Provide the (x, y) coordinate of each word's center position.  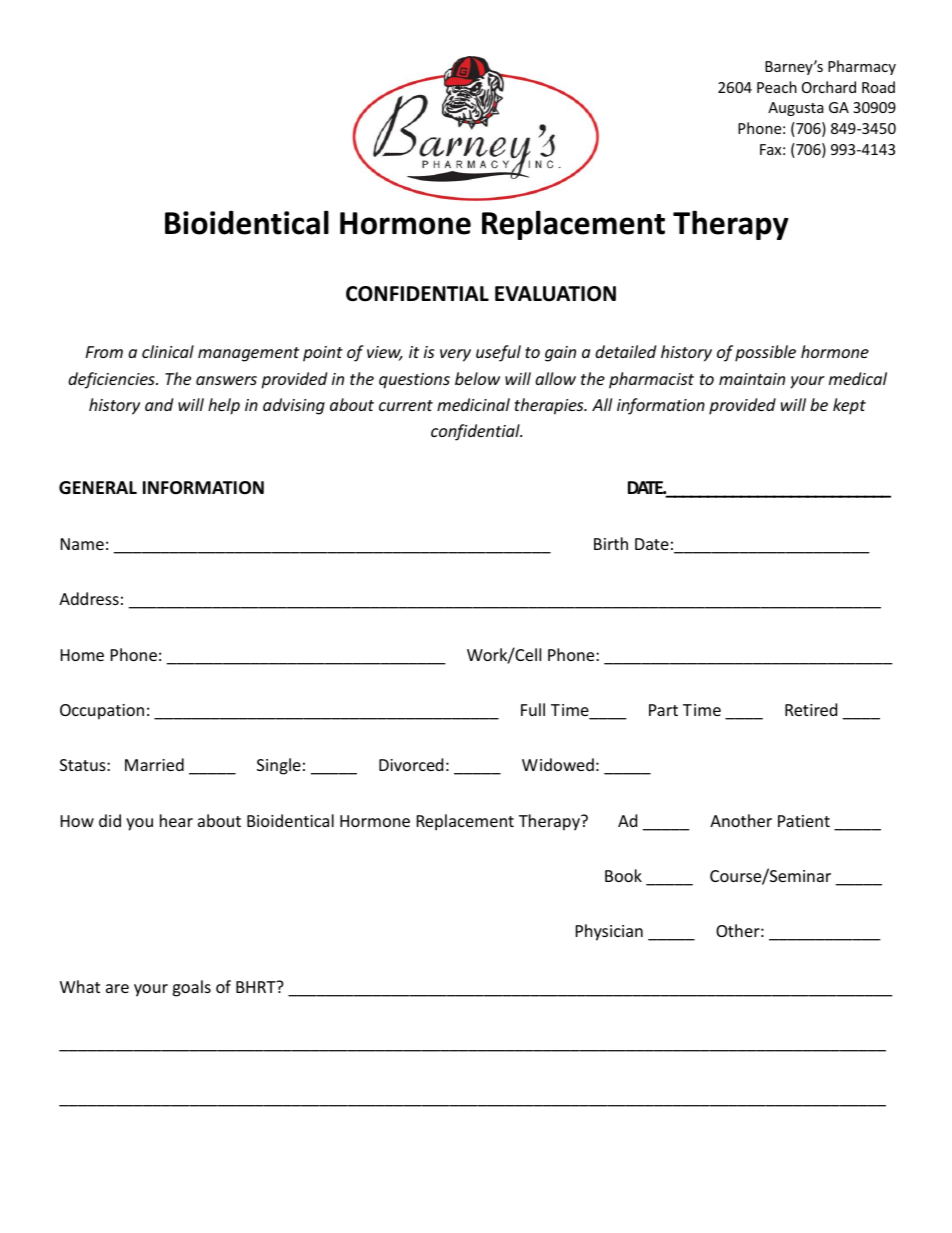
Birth (611, 543)
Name (82, 544)
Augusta (796, 109)
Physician (609, 932)
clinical (168, 351)
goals (191, 988)
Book (623, 875)
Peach (777, 87)
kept (849, 406)
